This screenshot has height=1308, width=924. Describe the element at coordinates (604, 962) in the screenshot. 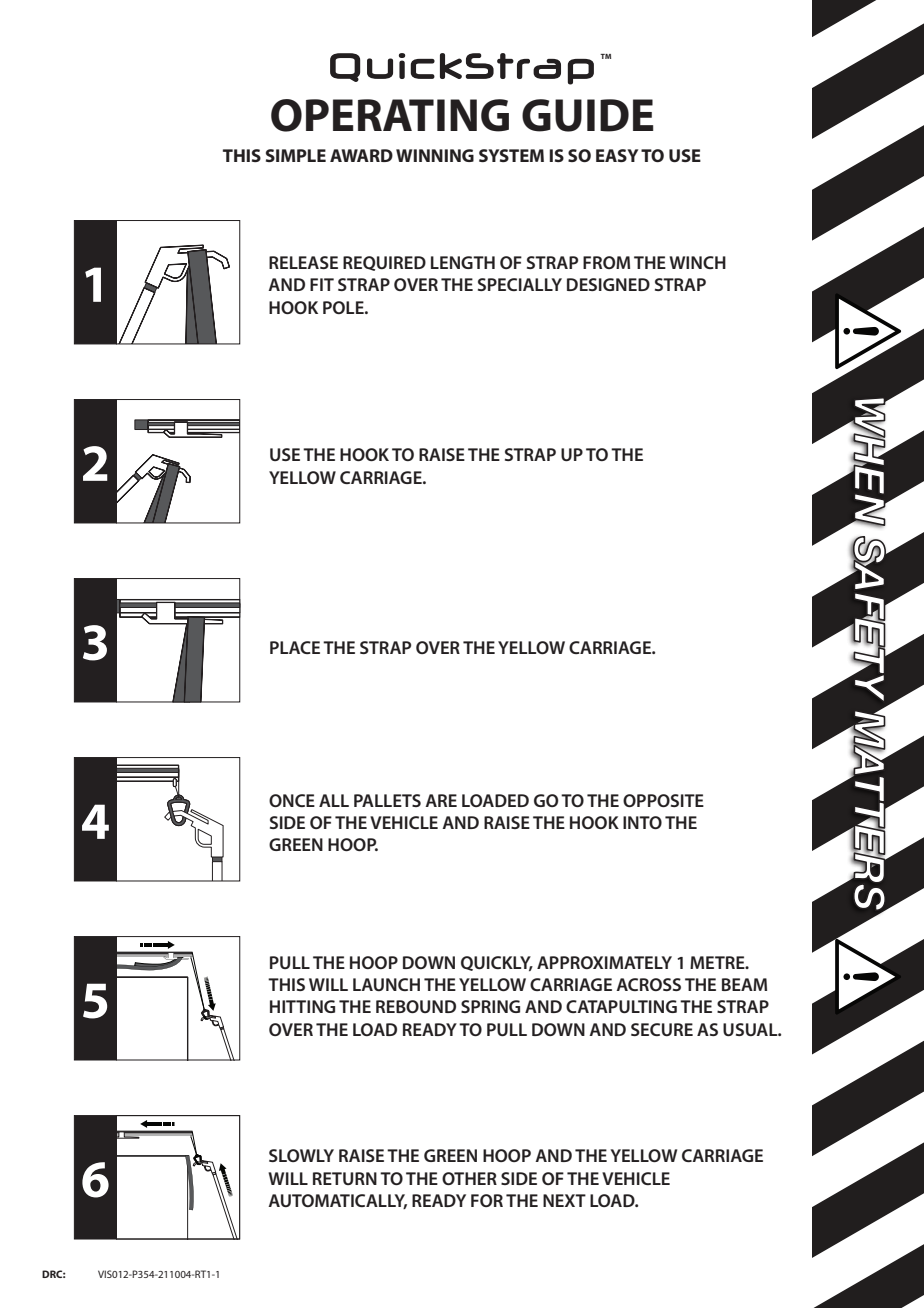

I see `APPROXIMATELY` at that location.
